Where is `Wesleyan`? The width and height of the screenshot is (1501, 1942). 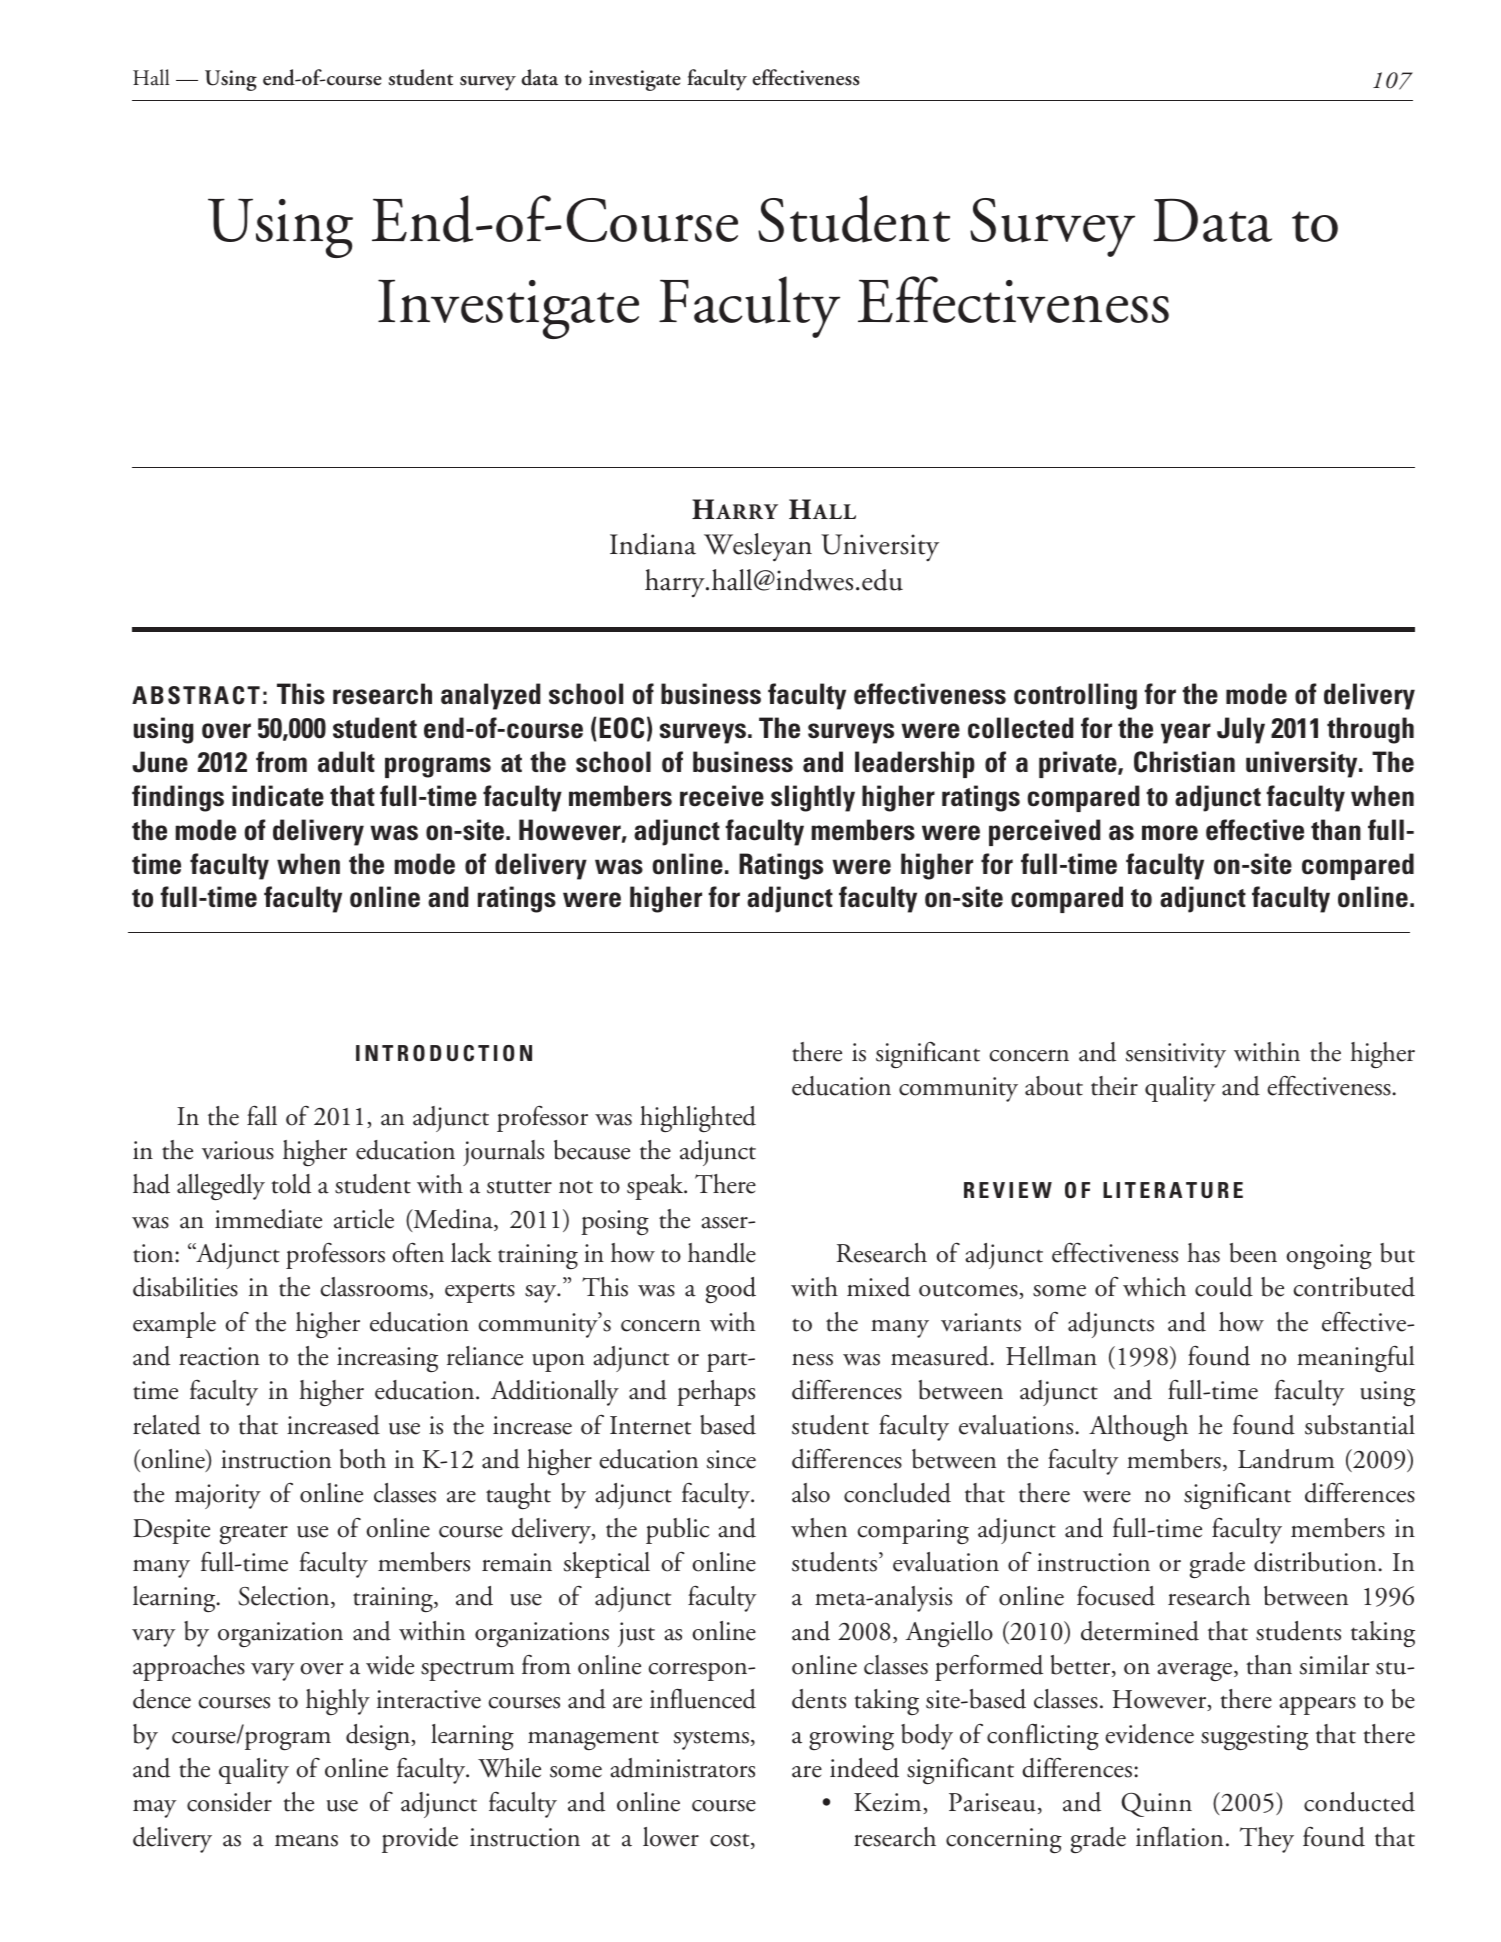
Wesleyan is located at coordinates (758, 547).
